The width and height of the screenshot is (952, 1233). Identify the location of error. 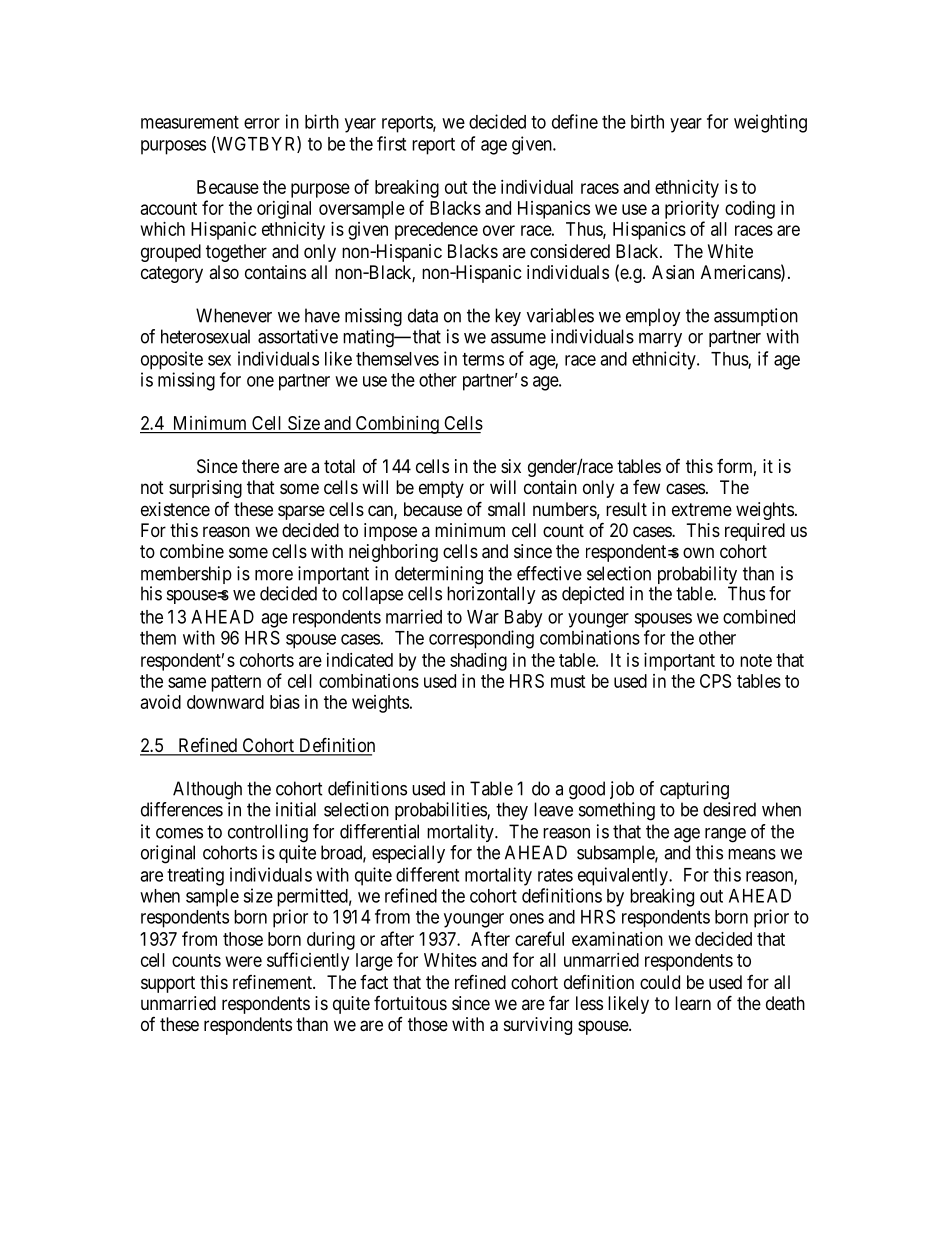
(262, 123).
